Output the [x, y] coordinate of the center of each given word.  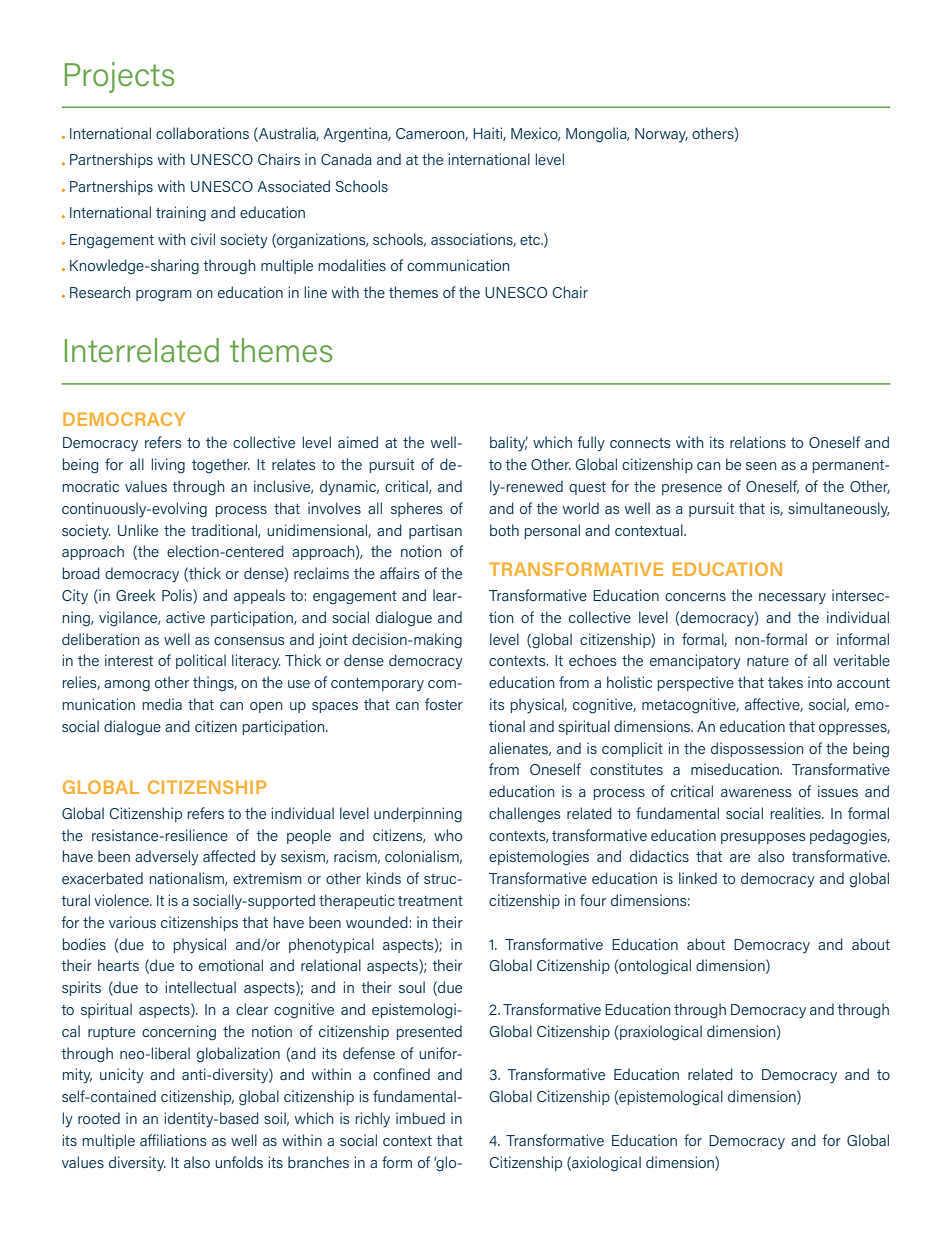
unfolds [239, 1162]
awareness [756, 793]
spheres [416, 509]
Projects [119, 77]
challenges [524, 815]
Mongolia [597, 135]
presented [429, 1032]
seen [761, 466]
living [168, 466]
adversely [167, 858]
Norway [661, 135]
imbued [420, 1118]
